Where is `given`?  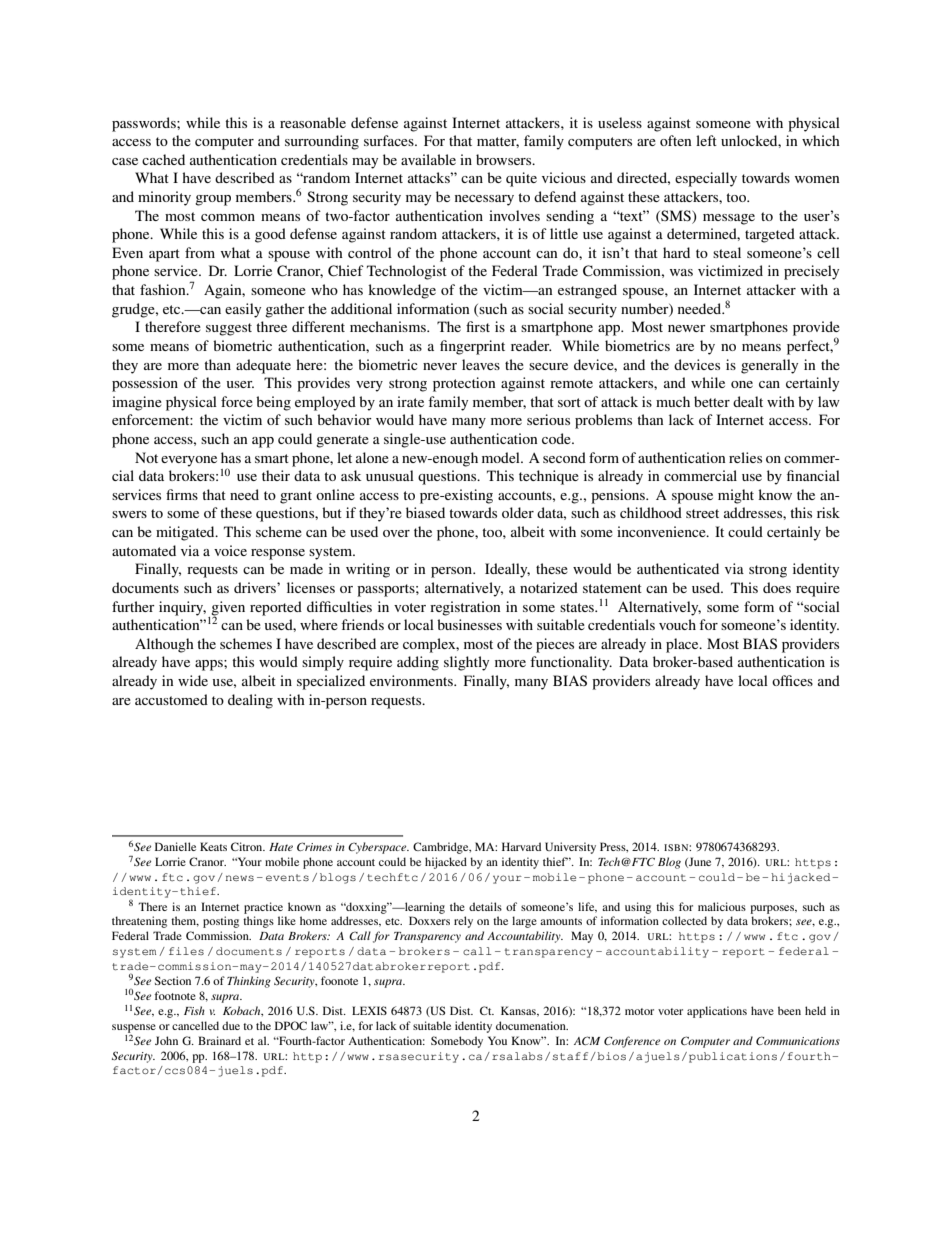 given is located at coordinates (228, 609).
